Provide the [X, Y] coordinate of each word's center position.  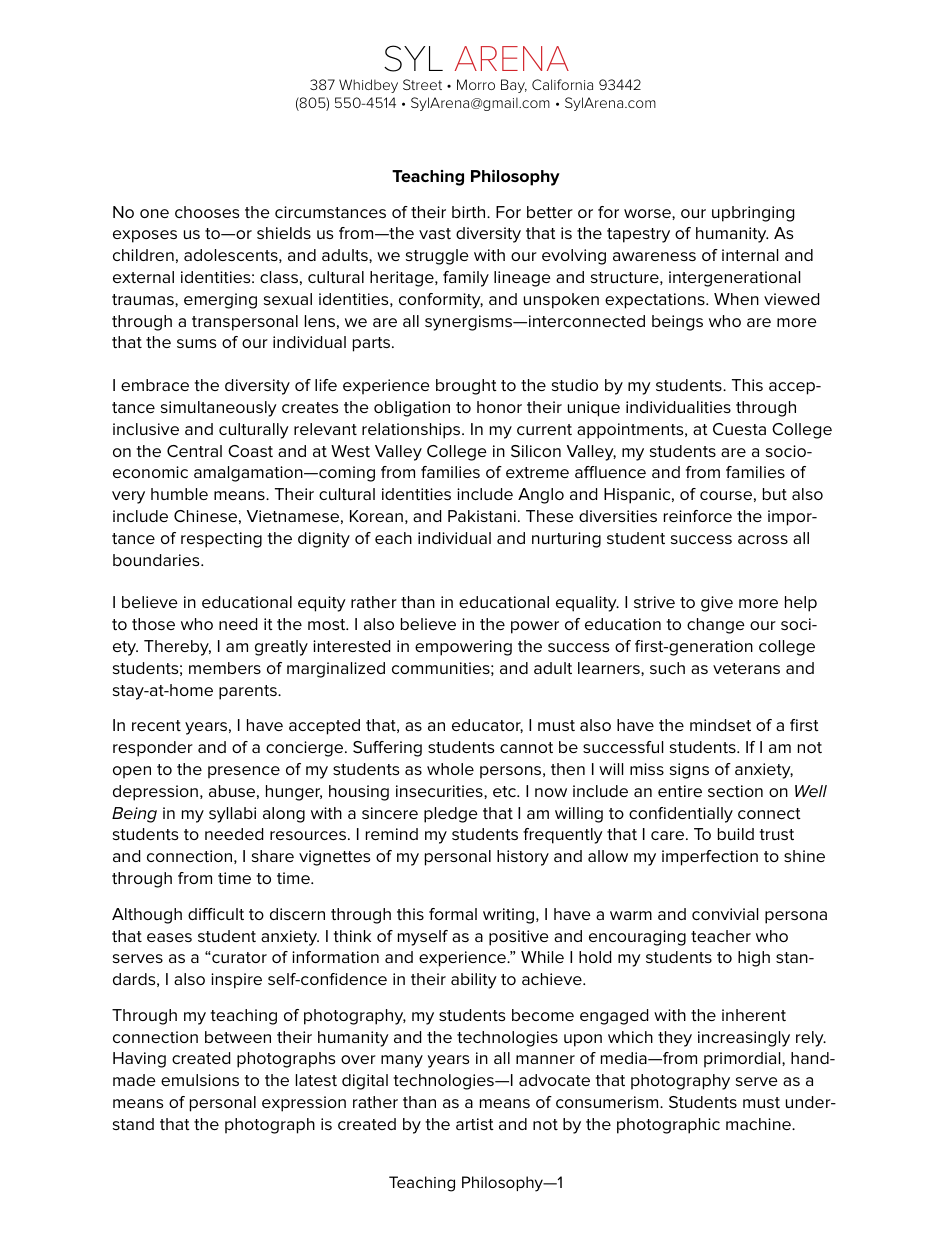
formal [453, 914]
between [238, 1037]
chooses [207, 212]
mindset [720, 725]
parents [249, 692]
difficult [216, 914]
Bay [514, 86]
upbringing [753, 214]
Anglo [541, 496]
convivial [725, 914]
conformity [441, 301]
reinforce [698, 516]
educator [487, 726]
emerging [220, 301]
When [736, 299]
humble [179, 494]
